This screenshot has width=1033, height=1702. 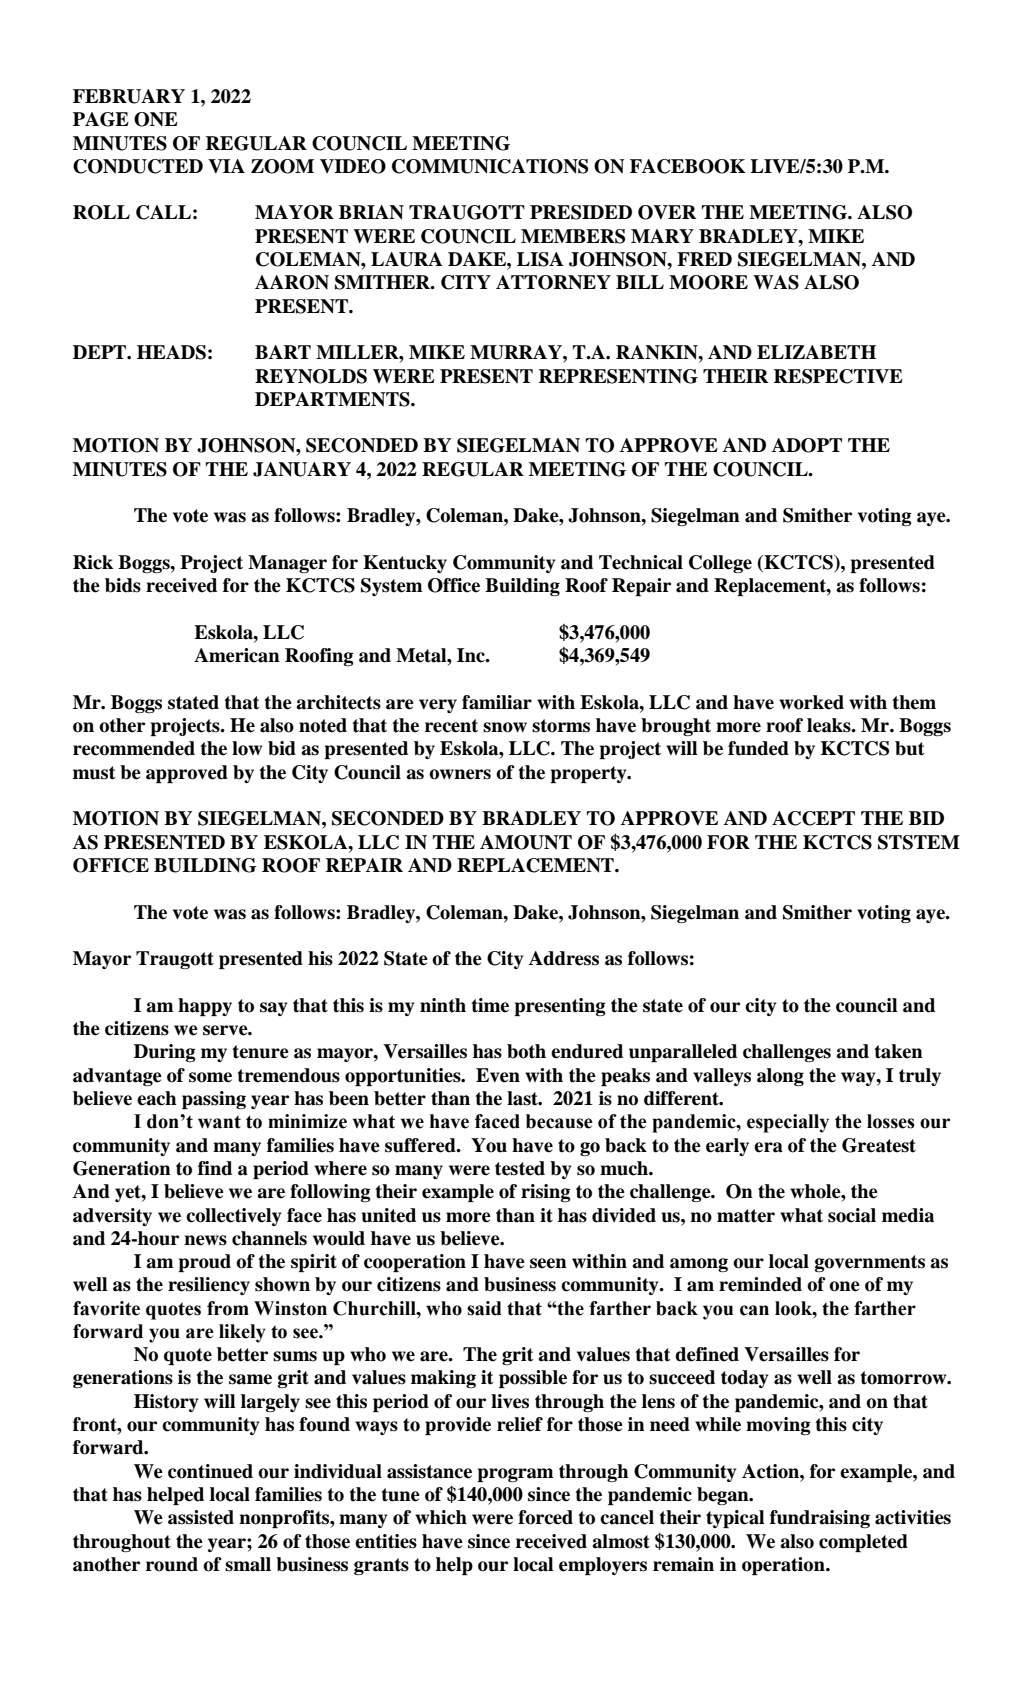 What do you see at coordinates (201, 1517) in the screenshot?
I see `assisted` at bounding box center [201, 1517].
